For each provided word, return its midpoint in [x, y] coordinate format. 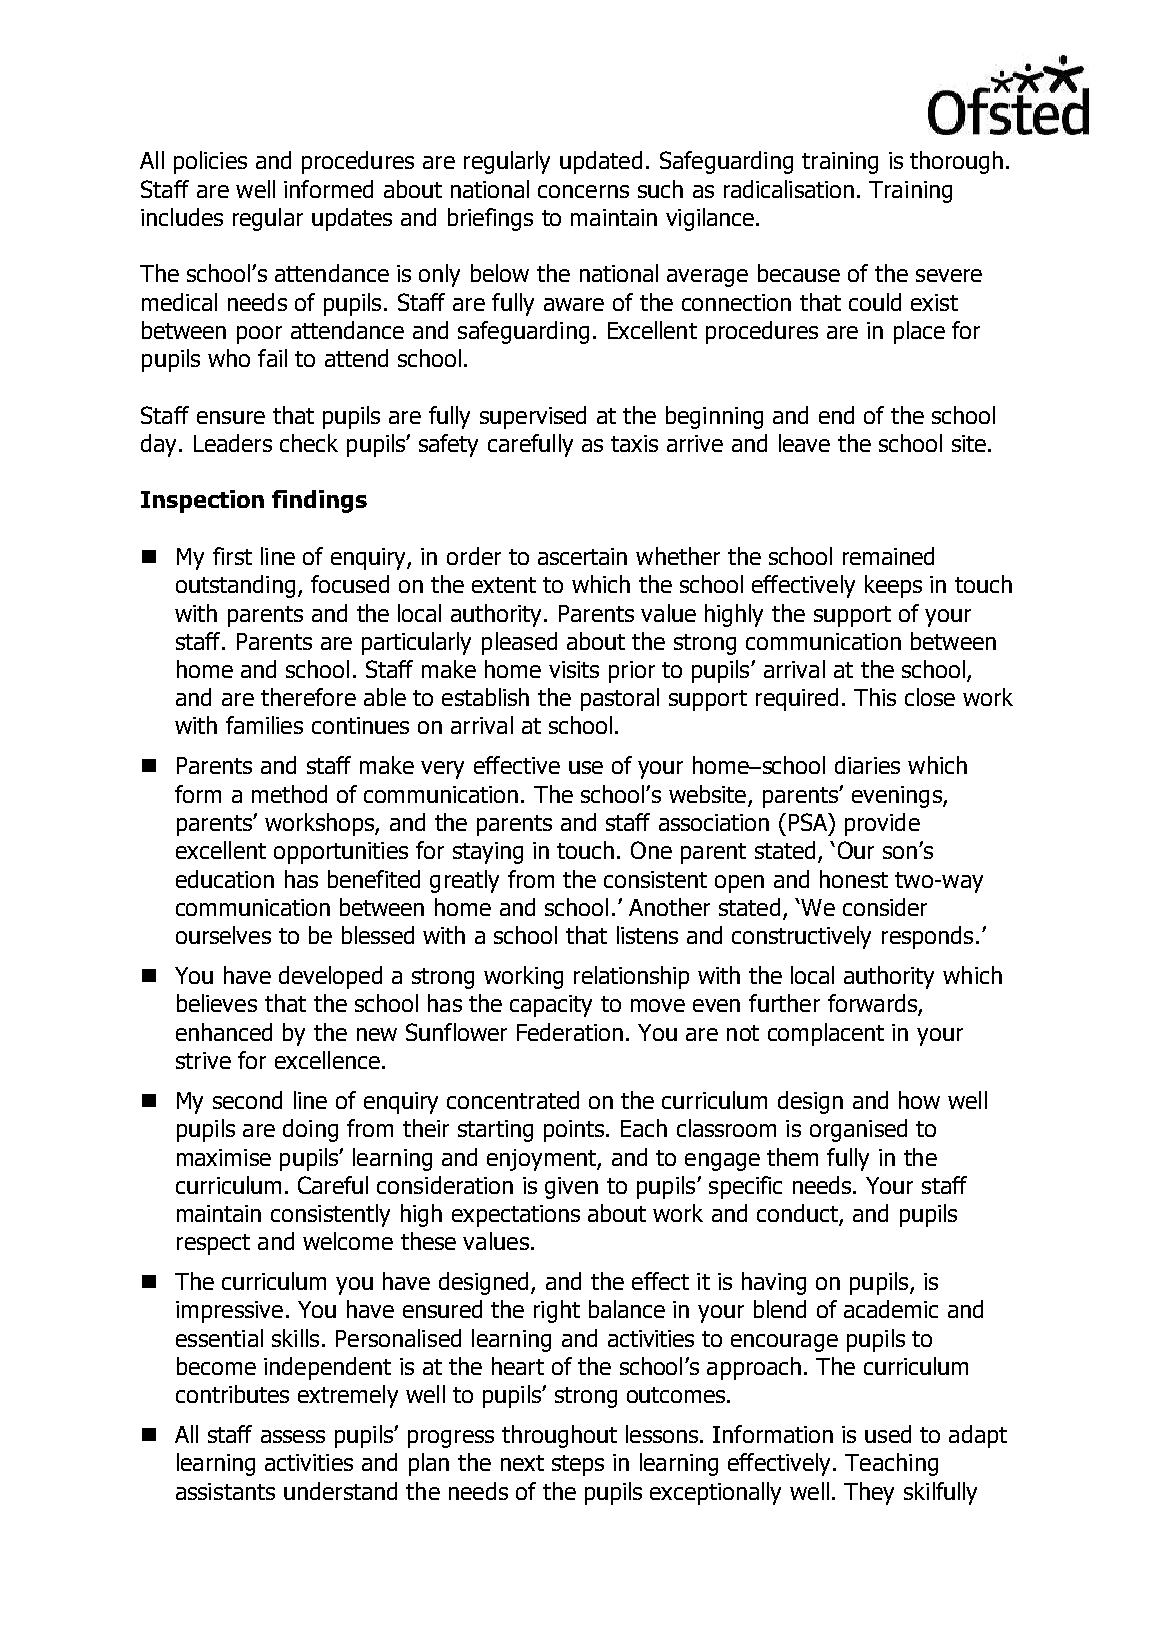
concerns [583, 191]
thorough [956, 162]
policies [210, 162]
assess [293, 1436]
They [869, 1493]
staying [488, 853]
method [289, 794]
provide [882, 824]
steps [578, 1465]
